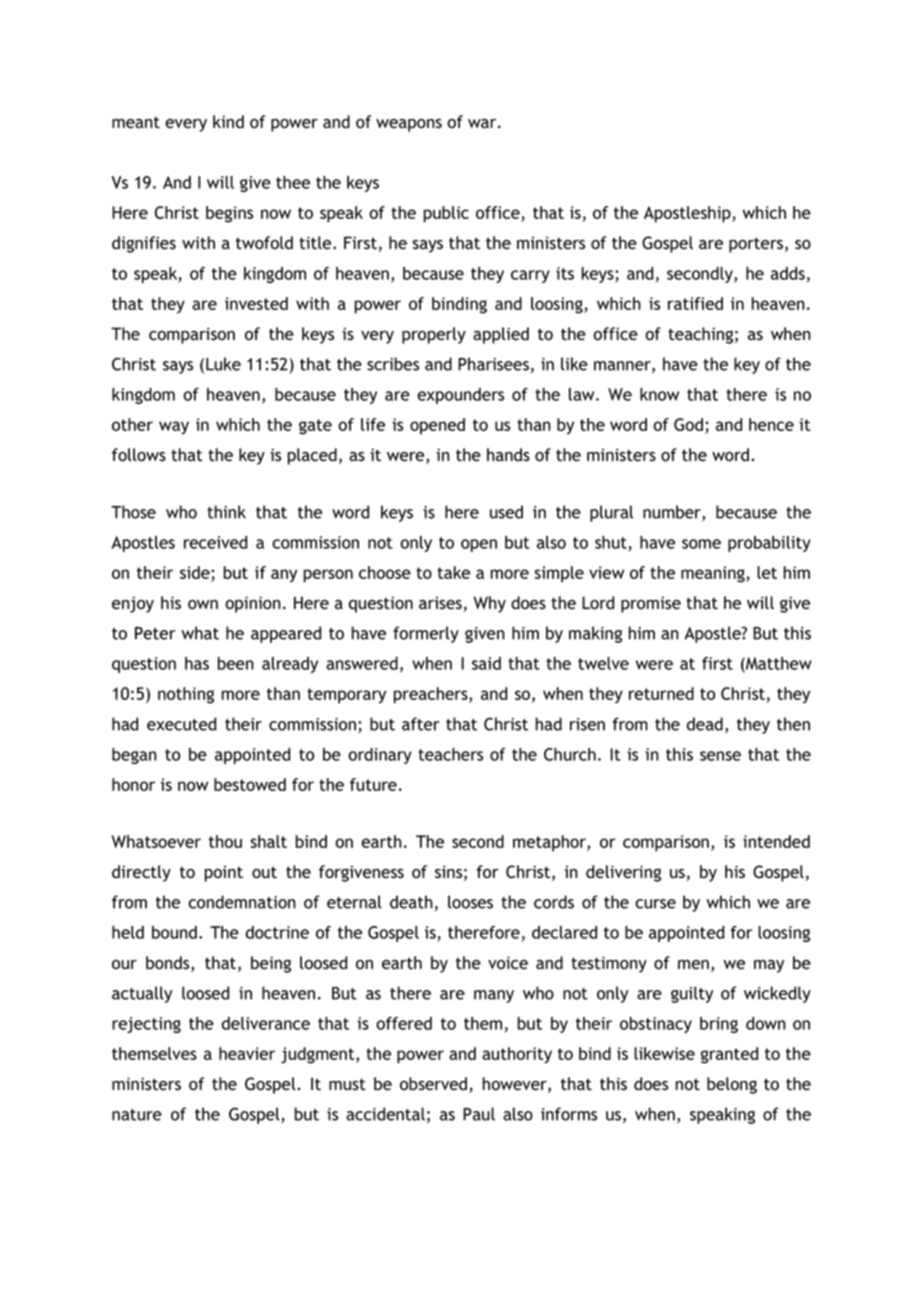  I want to click on meaning, so click(714, 574).
